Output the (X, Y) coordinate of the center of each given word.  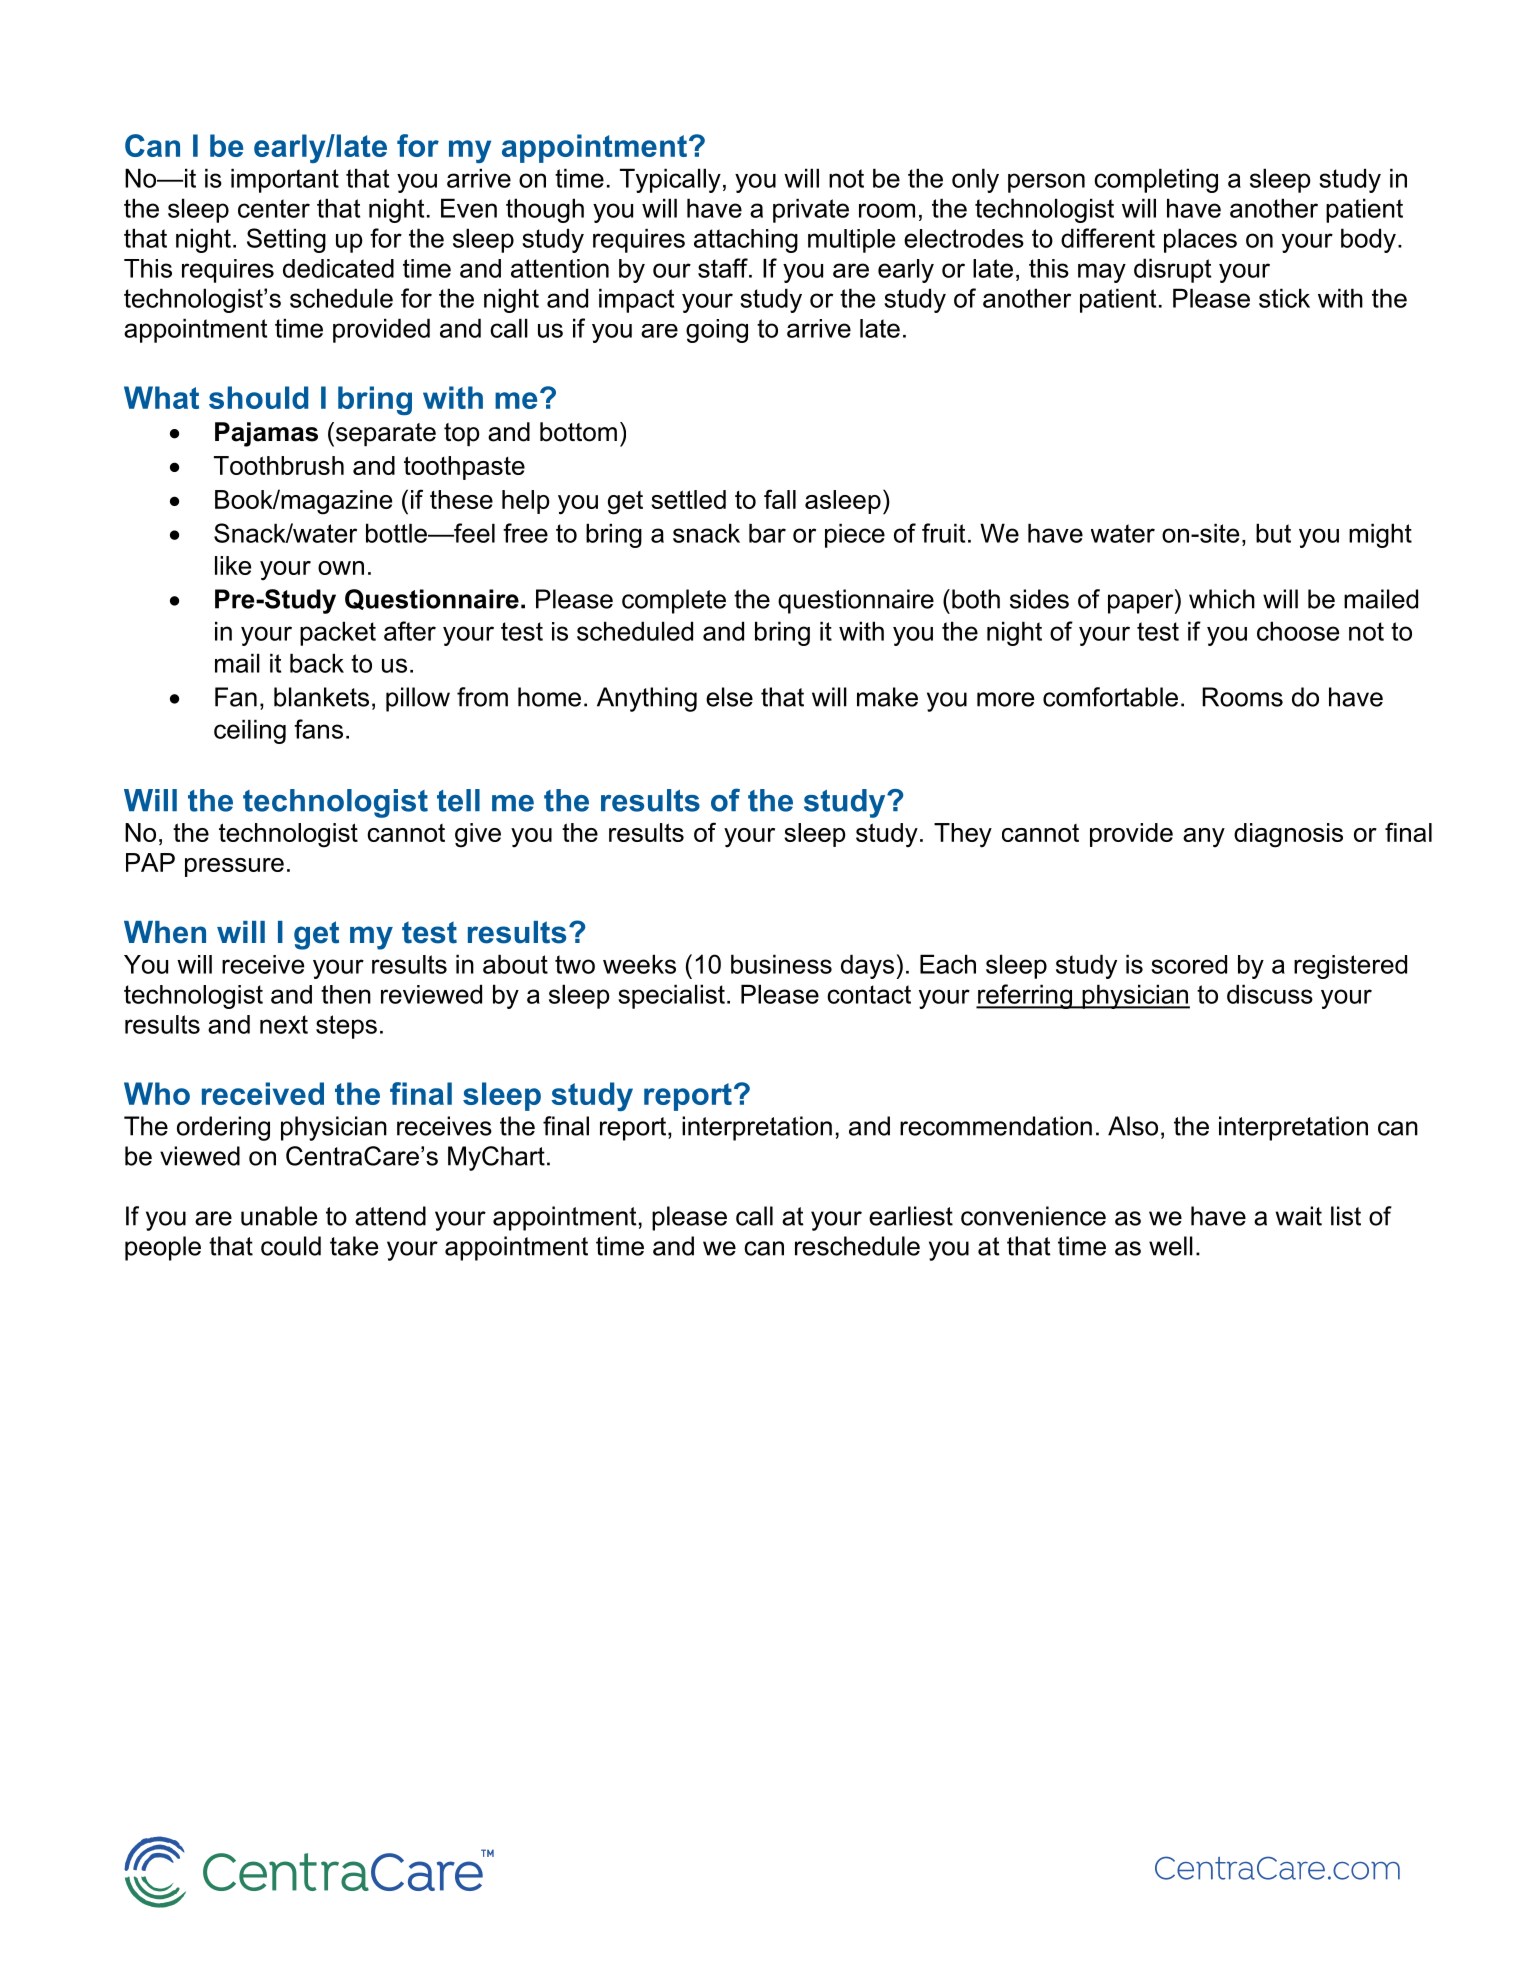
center (274, 208)
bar (767, 533)
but (1273, 533)
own (341, 568)
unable (279, 1216)
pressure (234, 867)
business (781, 964)
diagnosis (1288, 835)
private (811, 210)
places (1200, 240)
